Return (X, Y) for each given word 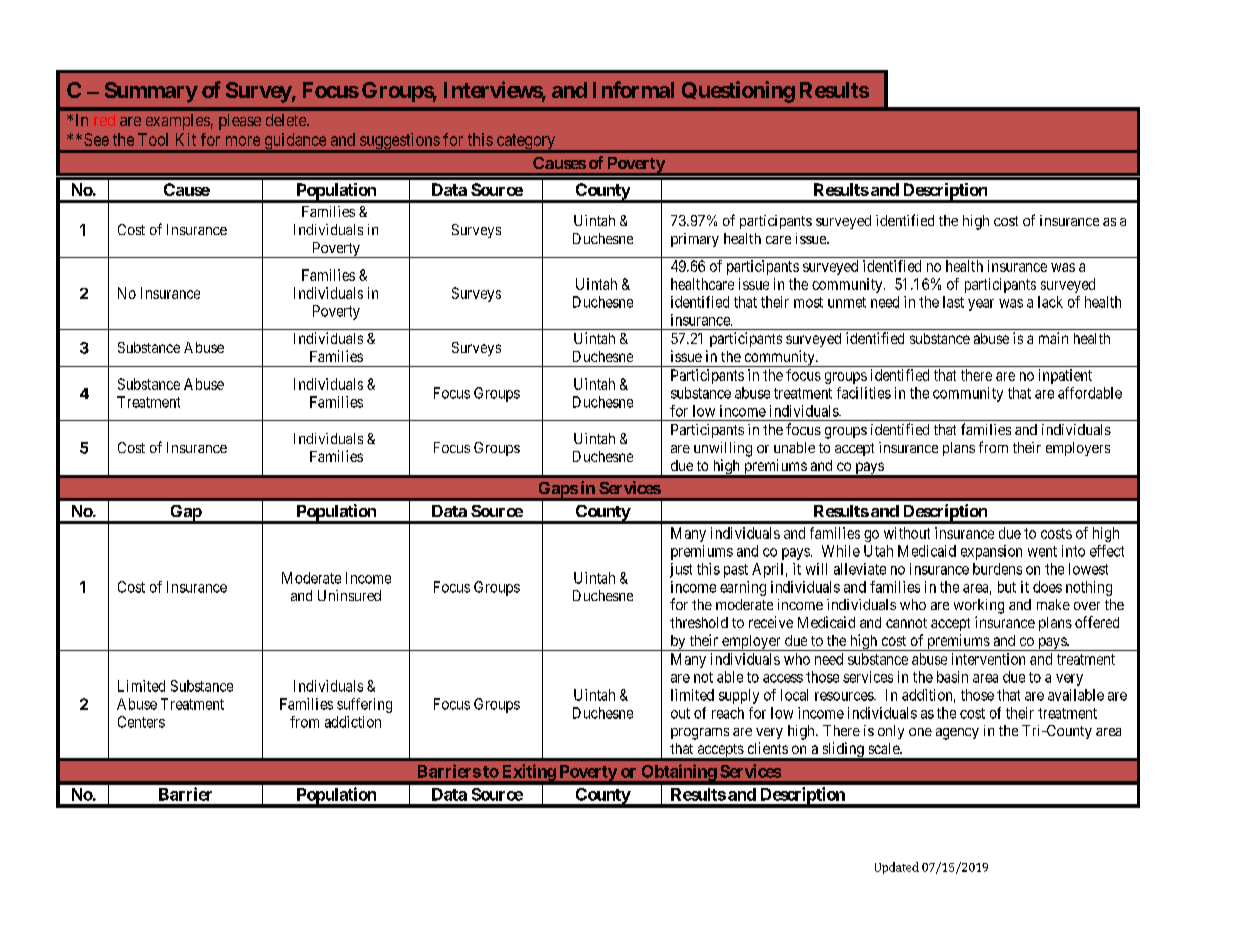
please (240, 122)
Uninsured (349, 595)
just (681, 570)
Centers (141, 722)
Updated (897, 868)
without (907, 533)
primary (695, 240)
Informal (633, 89)
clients (768, 748)
